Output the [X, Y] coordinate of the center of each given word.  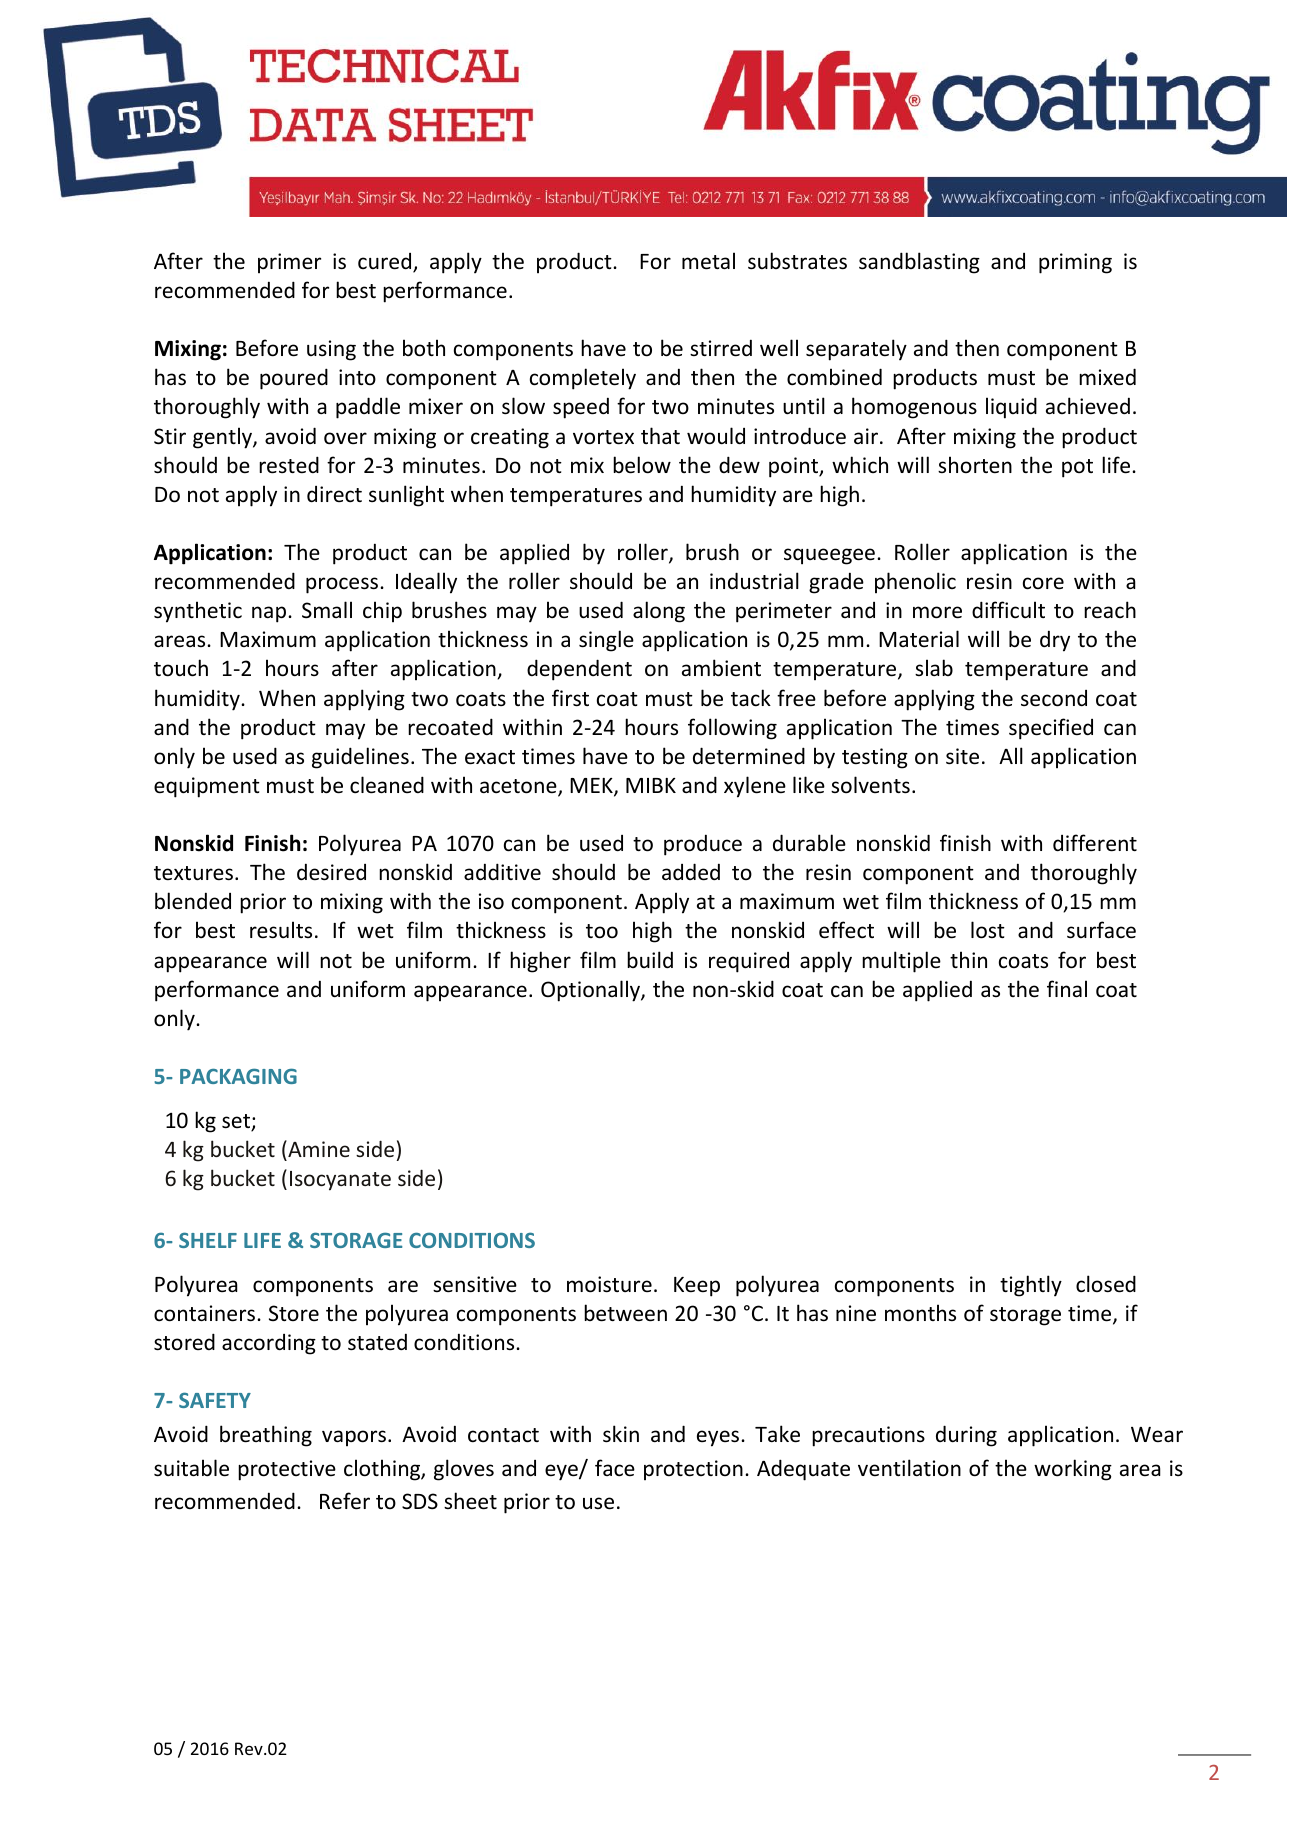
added [691, 872]
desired [331, 872]
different [1095, 843]
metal [708, 261]
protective [287, 1470]
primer [289, 263]
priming [1075, 263]
